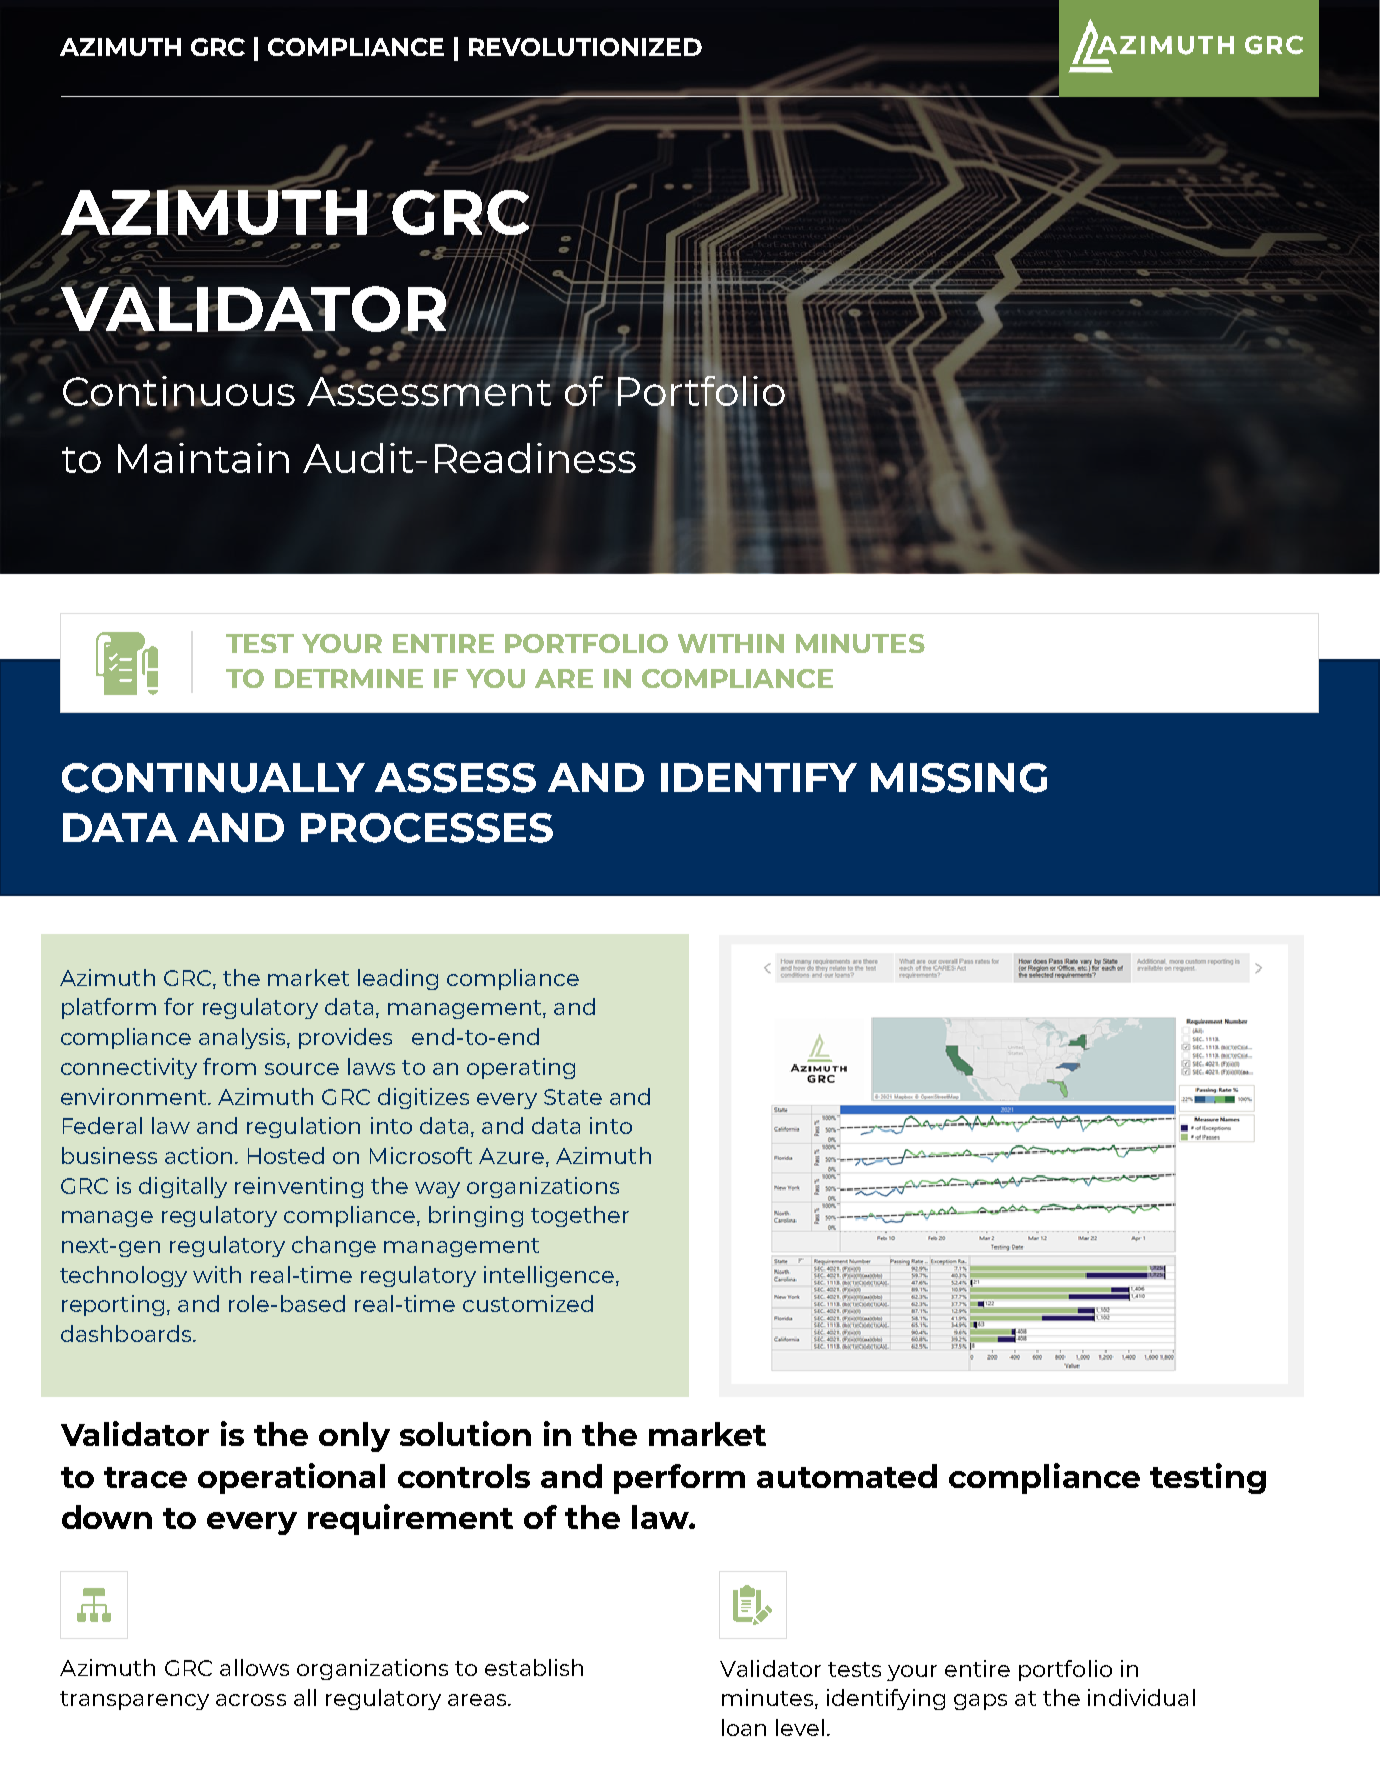  Describe the element at coordinates (254, 1667) in the screenshot. I see `allows` at that location.
